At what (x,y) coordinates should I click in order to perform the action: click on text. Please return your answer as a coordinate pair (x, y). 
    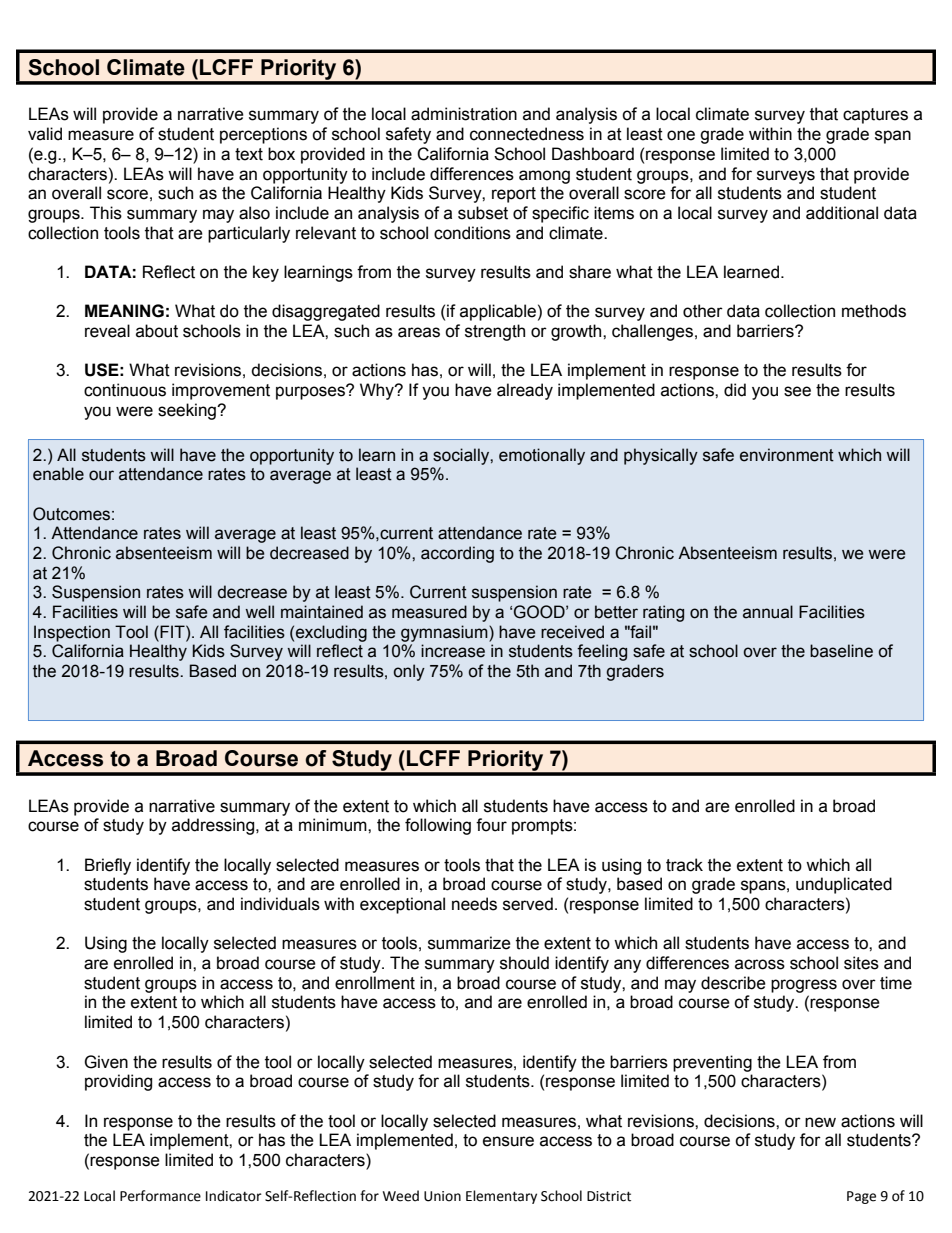
    Looking at the image, I should click on (249, 154).
